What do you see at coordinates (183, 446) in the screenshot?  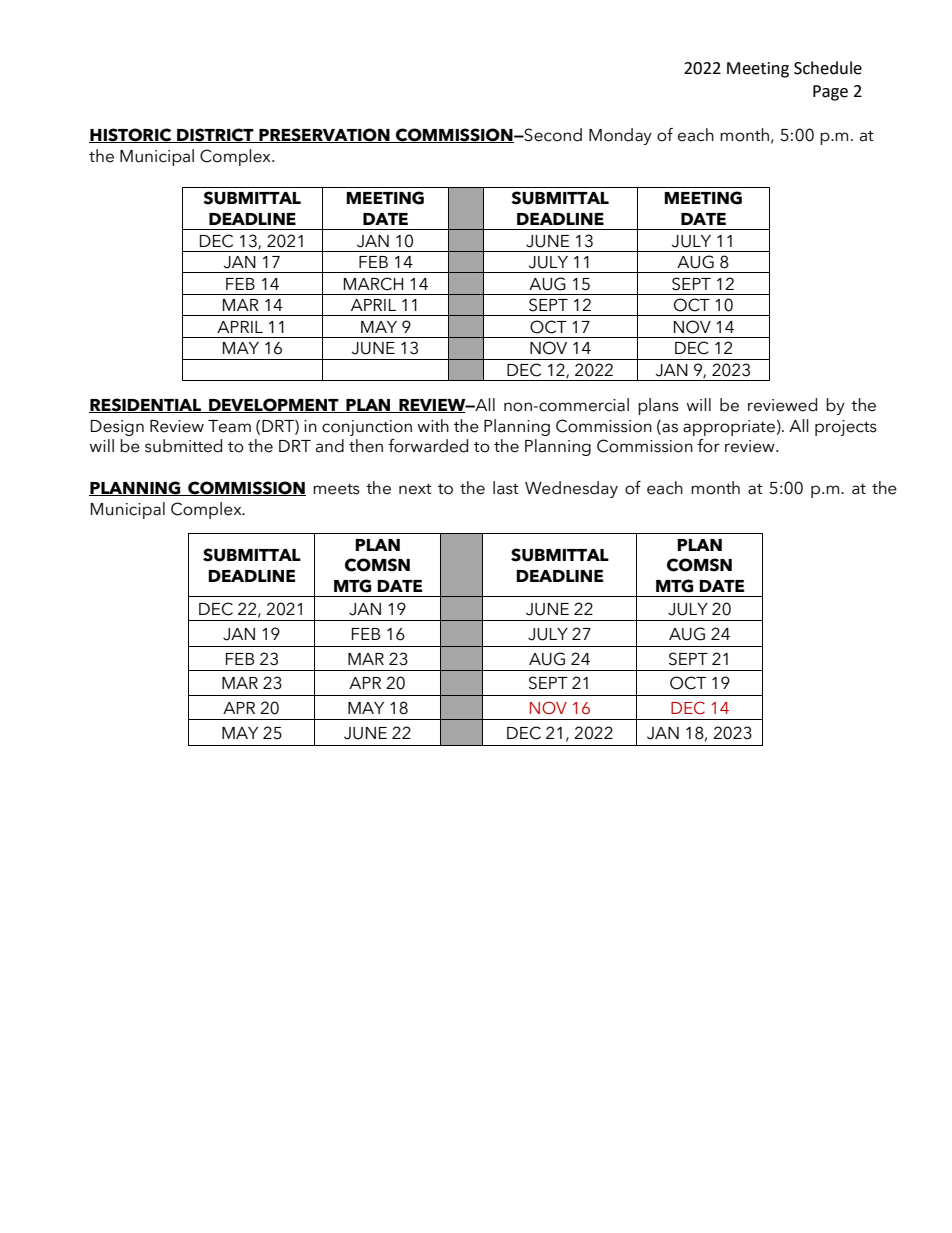 I see `submitted` at bounding box center [183, 446].
